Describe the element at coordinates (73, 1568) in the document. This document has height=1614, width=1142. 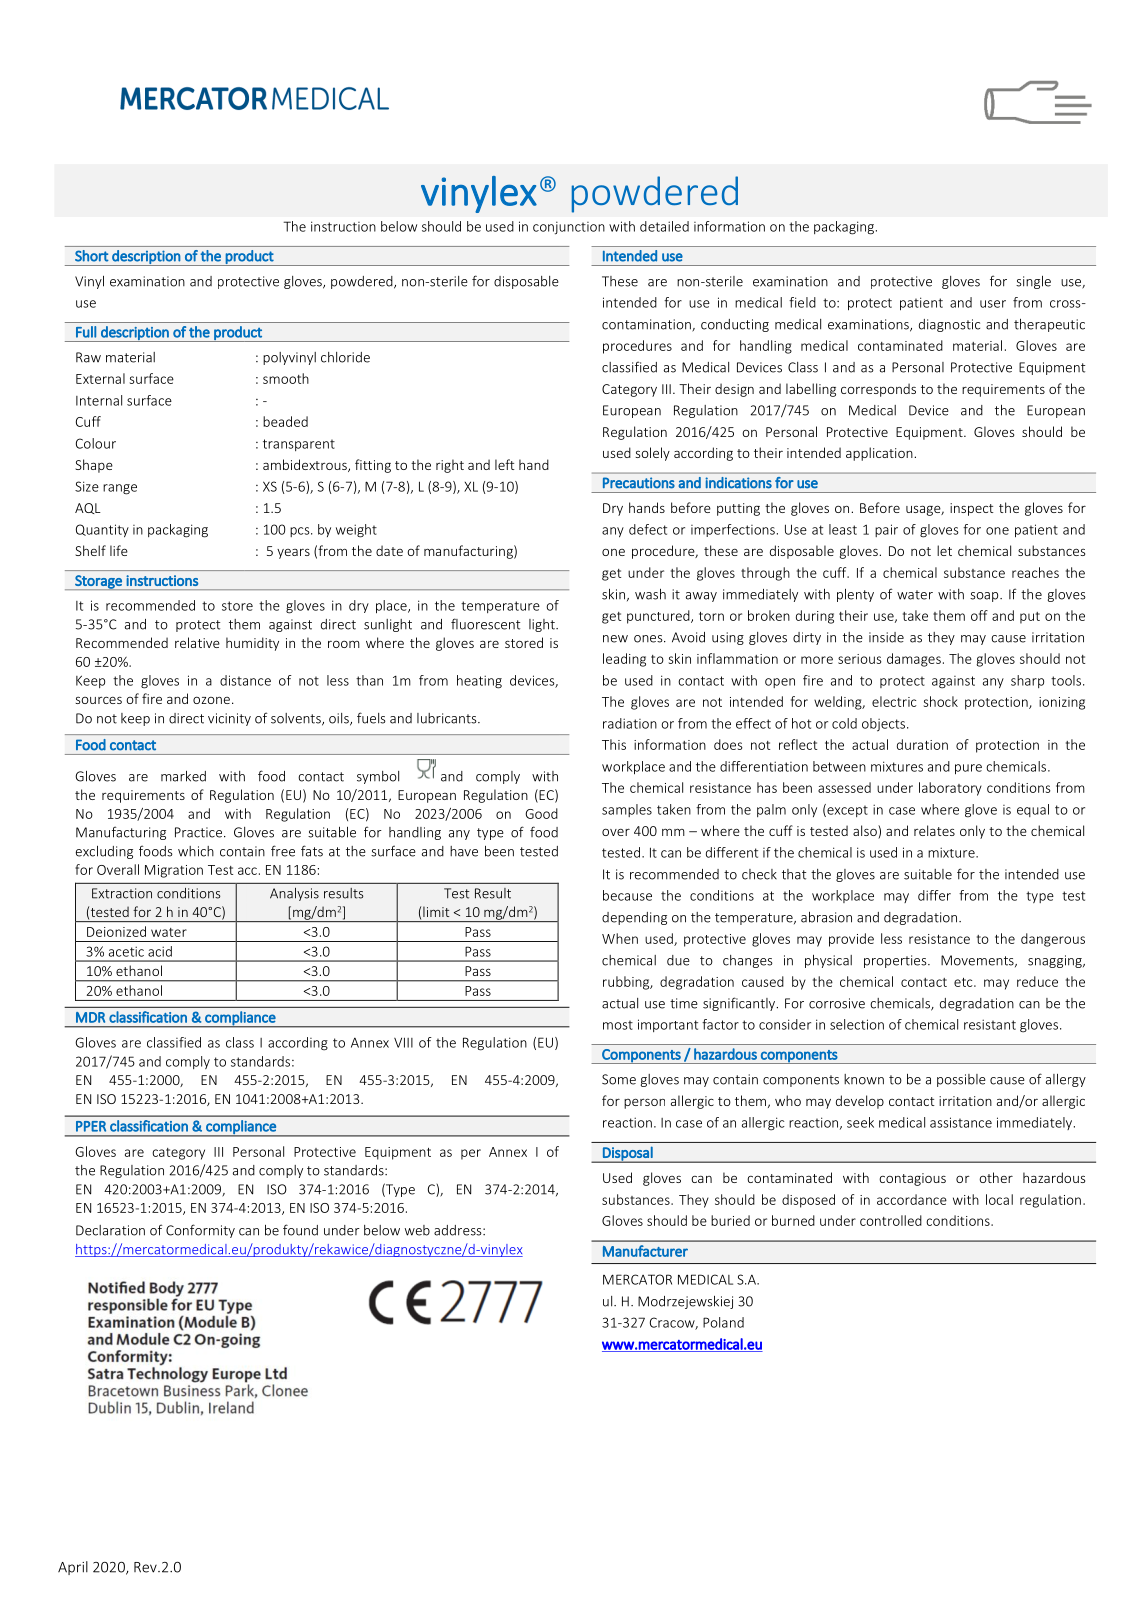
I see `April` at that location.
